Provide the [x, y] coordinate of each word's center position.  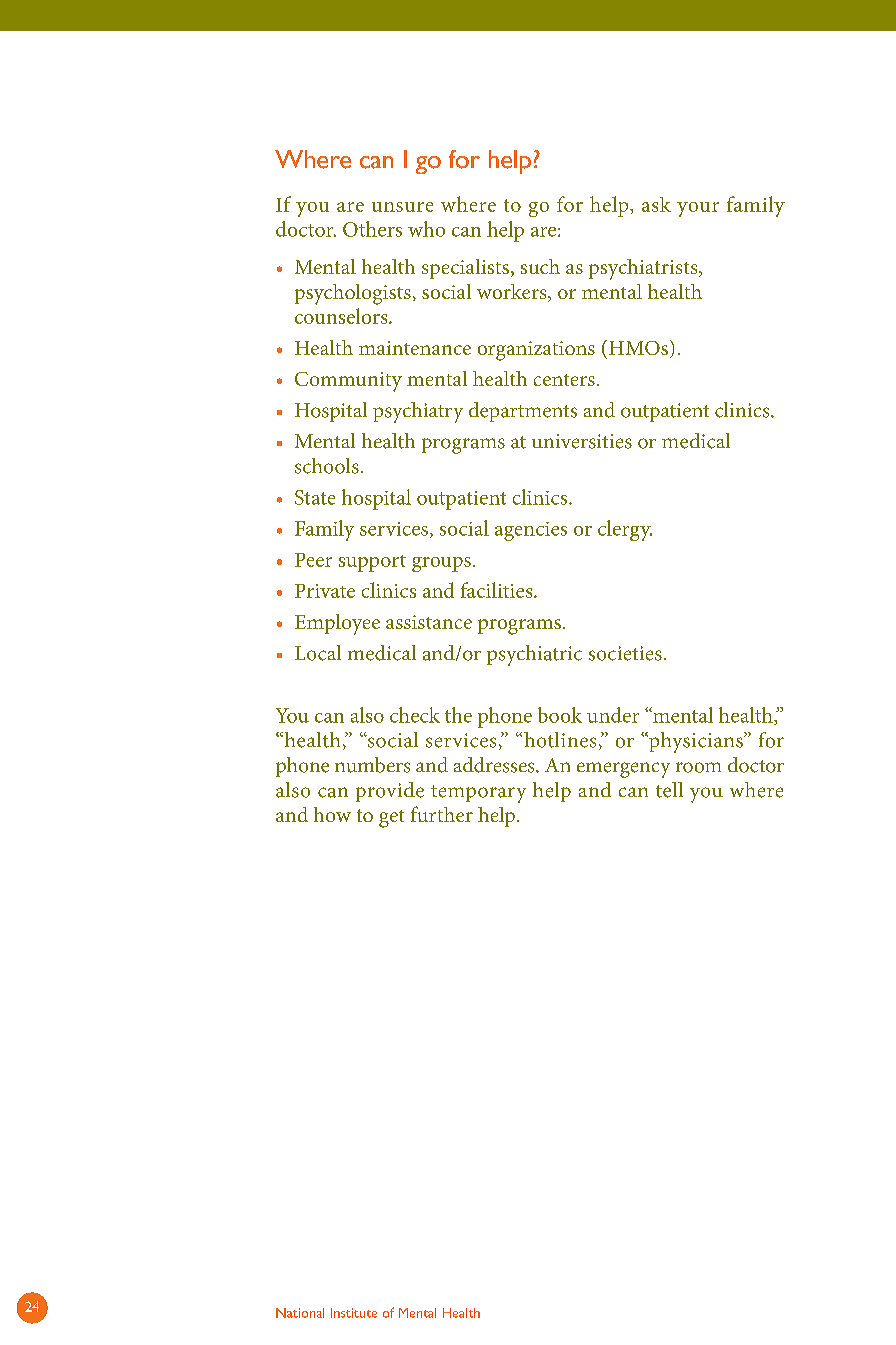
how [332, 814]
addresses [495, 765]
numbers [372, 765]
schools [327, 466]
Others [372, 229]
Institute [354, 1313]
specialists [465, 269]
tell [669, 790]
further [442, 814]
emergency [623, 770]
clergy [625, 530]
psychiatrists [644, 269]
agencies [531, 531]
